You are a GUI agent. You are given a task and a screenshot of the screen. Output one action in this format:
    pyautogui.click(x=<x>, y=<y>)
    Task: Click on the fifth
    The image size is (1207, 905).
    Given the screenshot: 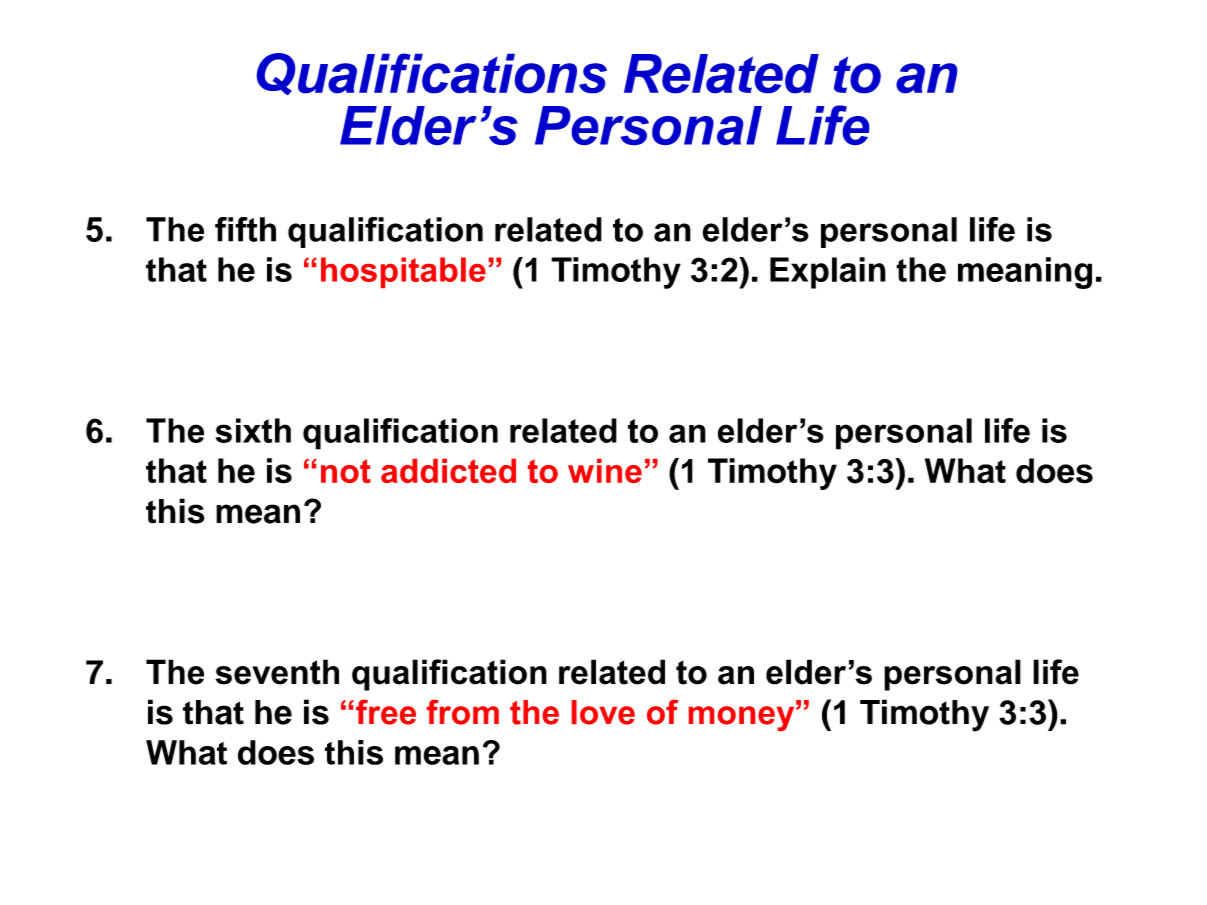 What is the action you would take?
    pyautogui.click(x=245, y=229)
